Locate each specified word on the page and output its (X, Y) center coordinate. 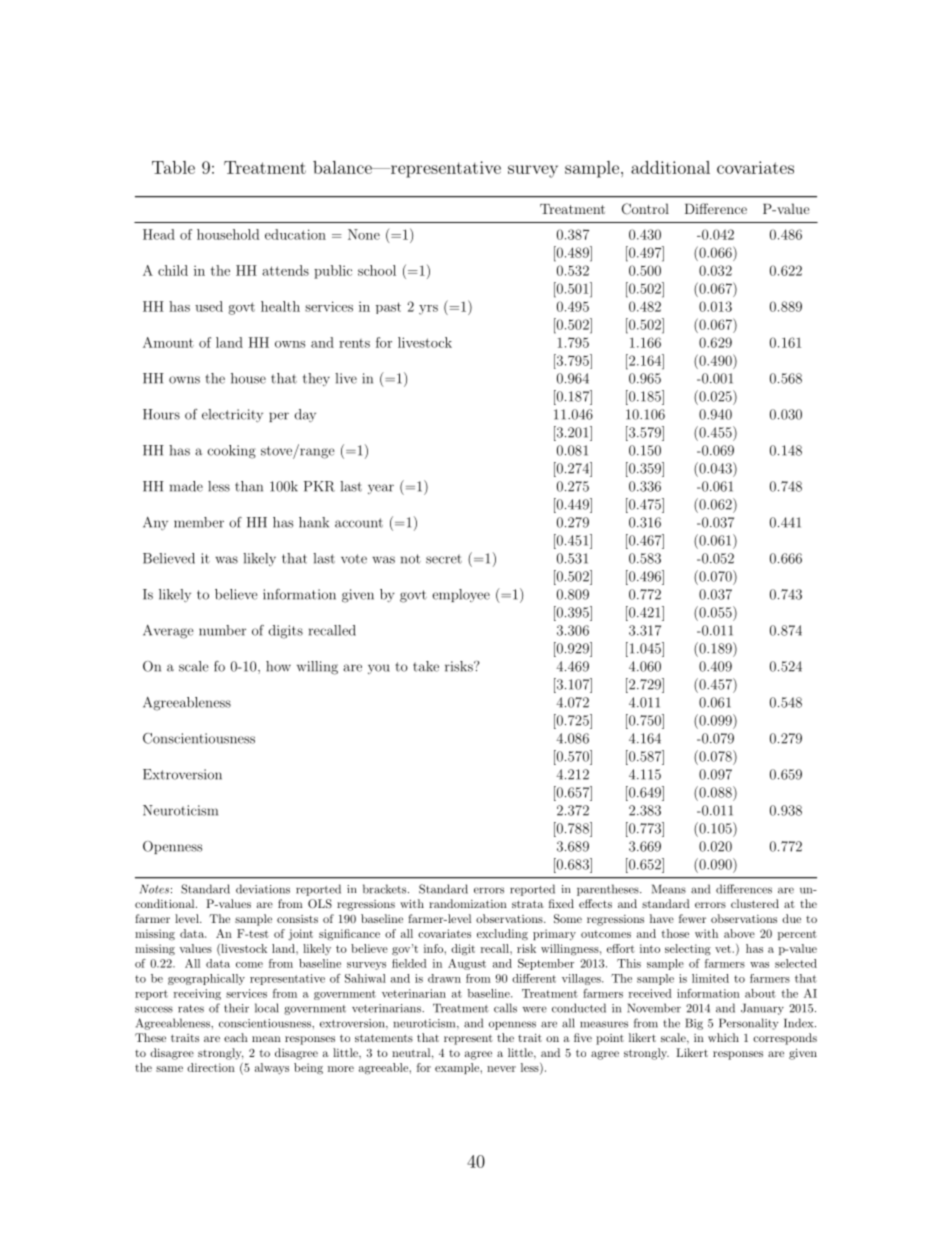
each (236, 1037)
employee (461, 595)
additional (670, 167)
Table (173, 167)
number (222, 630)
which (723, 1037)
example (458, 1068)
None (364, 234)
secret (444, 559)
